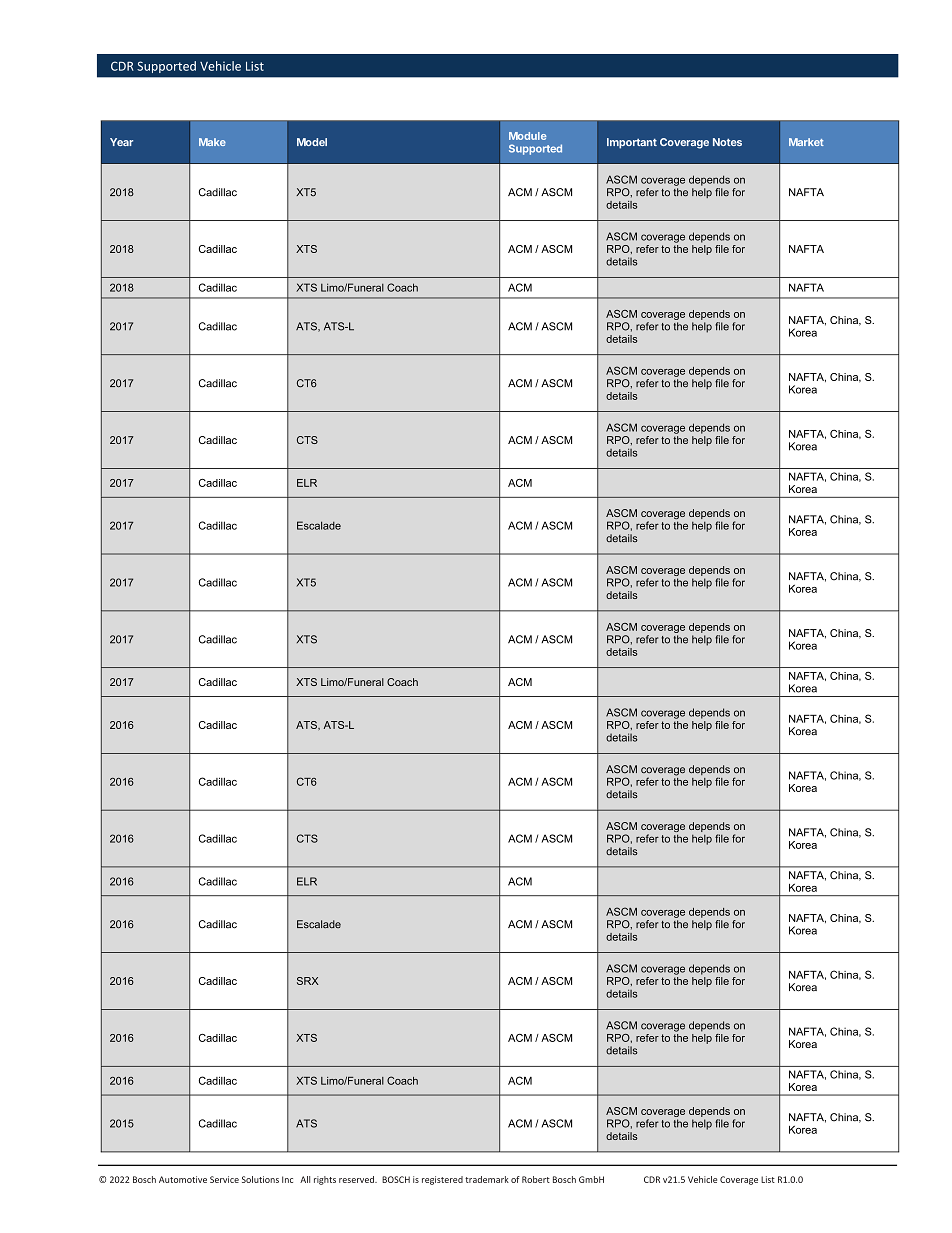  I want to click on Notes, so click(727, 142).
